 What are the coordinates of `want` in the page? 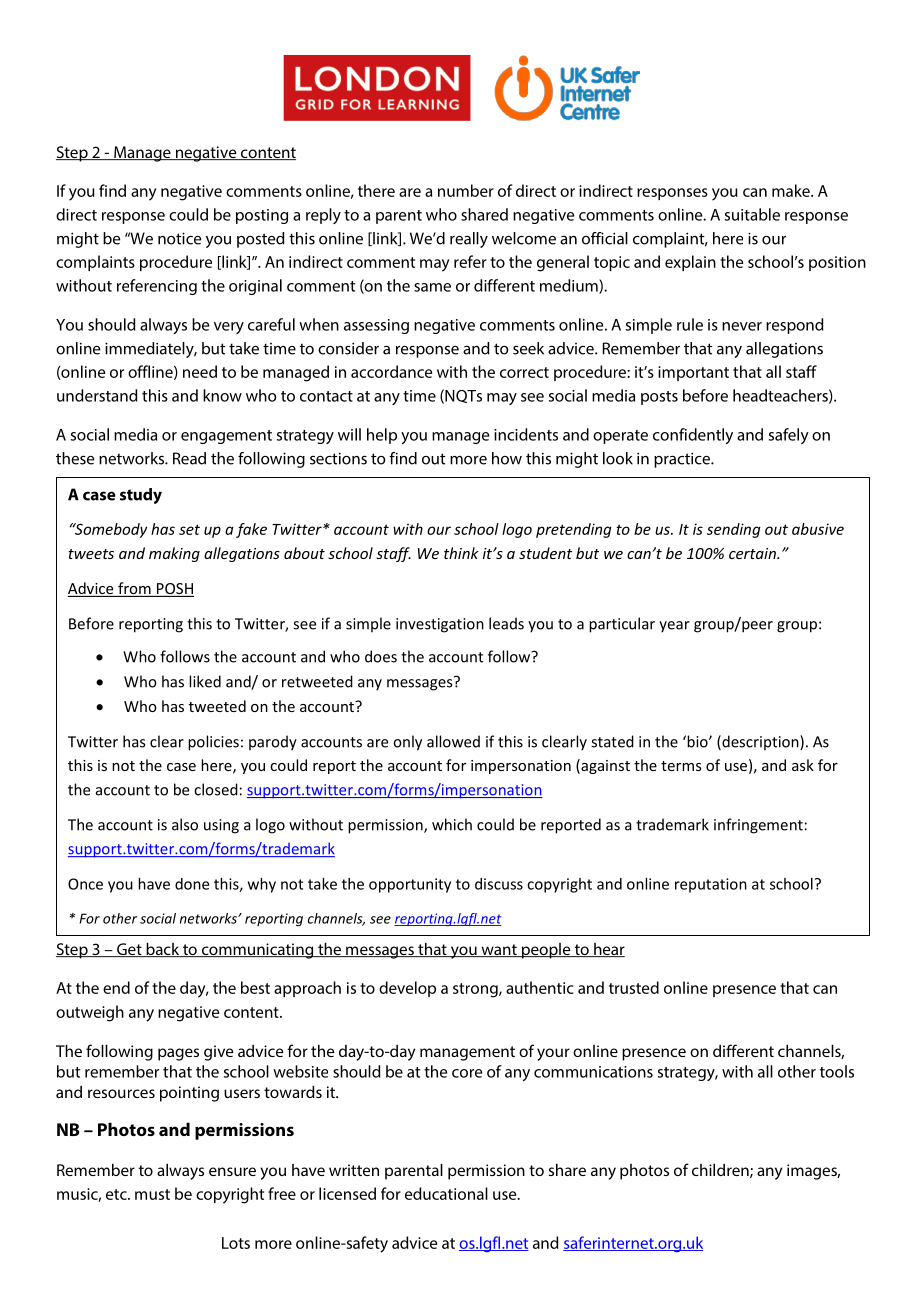 It's located at (499, 950).
